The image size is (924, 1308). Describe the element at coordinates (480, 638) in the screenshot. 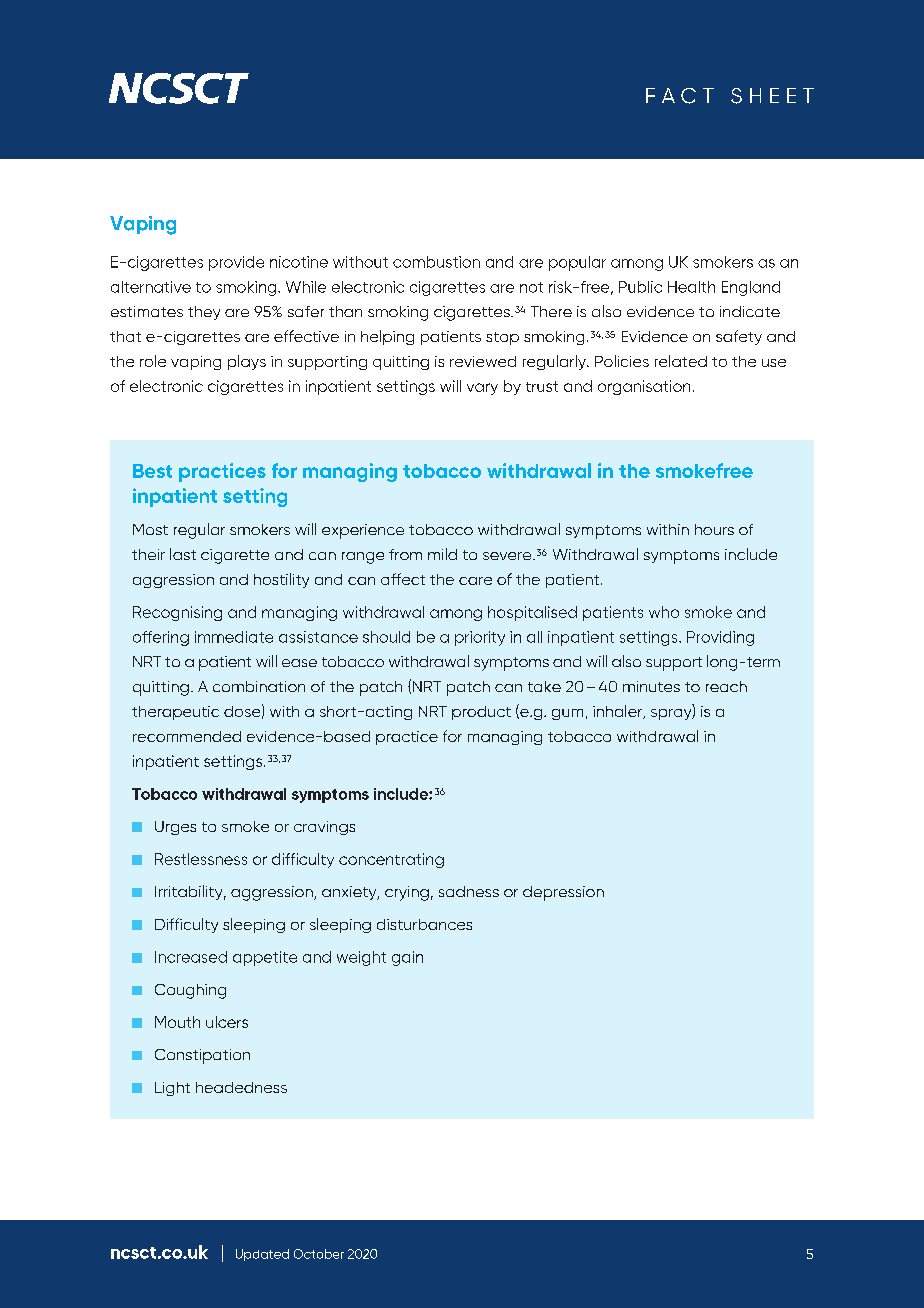

I see `priority` at that location.
